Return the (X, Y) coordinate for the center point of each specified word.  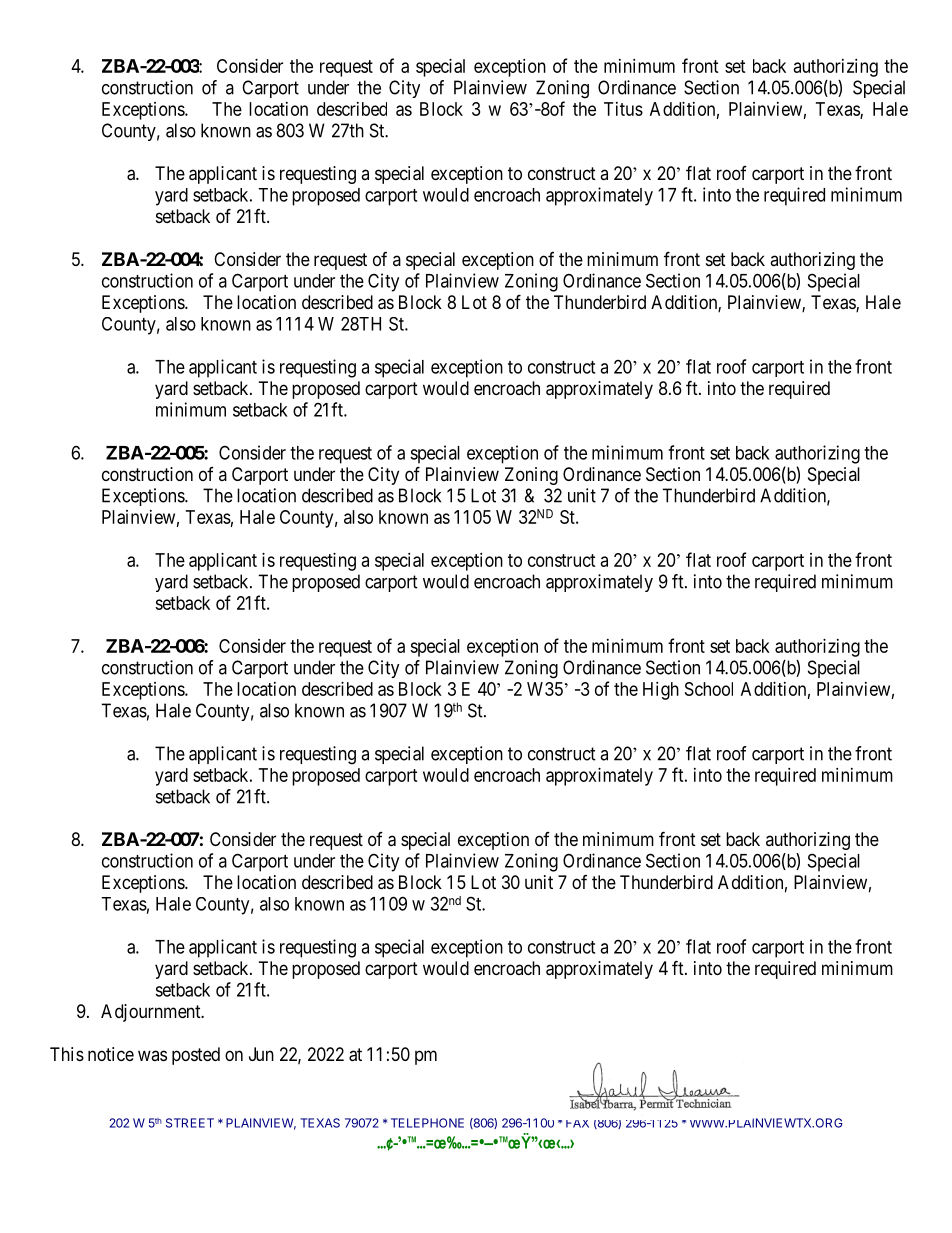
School (709, 689)
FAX (577, 1124)
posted (196, 1056)
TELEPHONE (427, 1123)
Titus (623, 109)
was (152, 1055)
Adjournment (152, 1013)
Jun (261, 1054)
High (661, 691)
